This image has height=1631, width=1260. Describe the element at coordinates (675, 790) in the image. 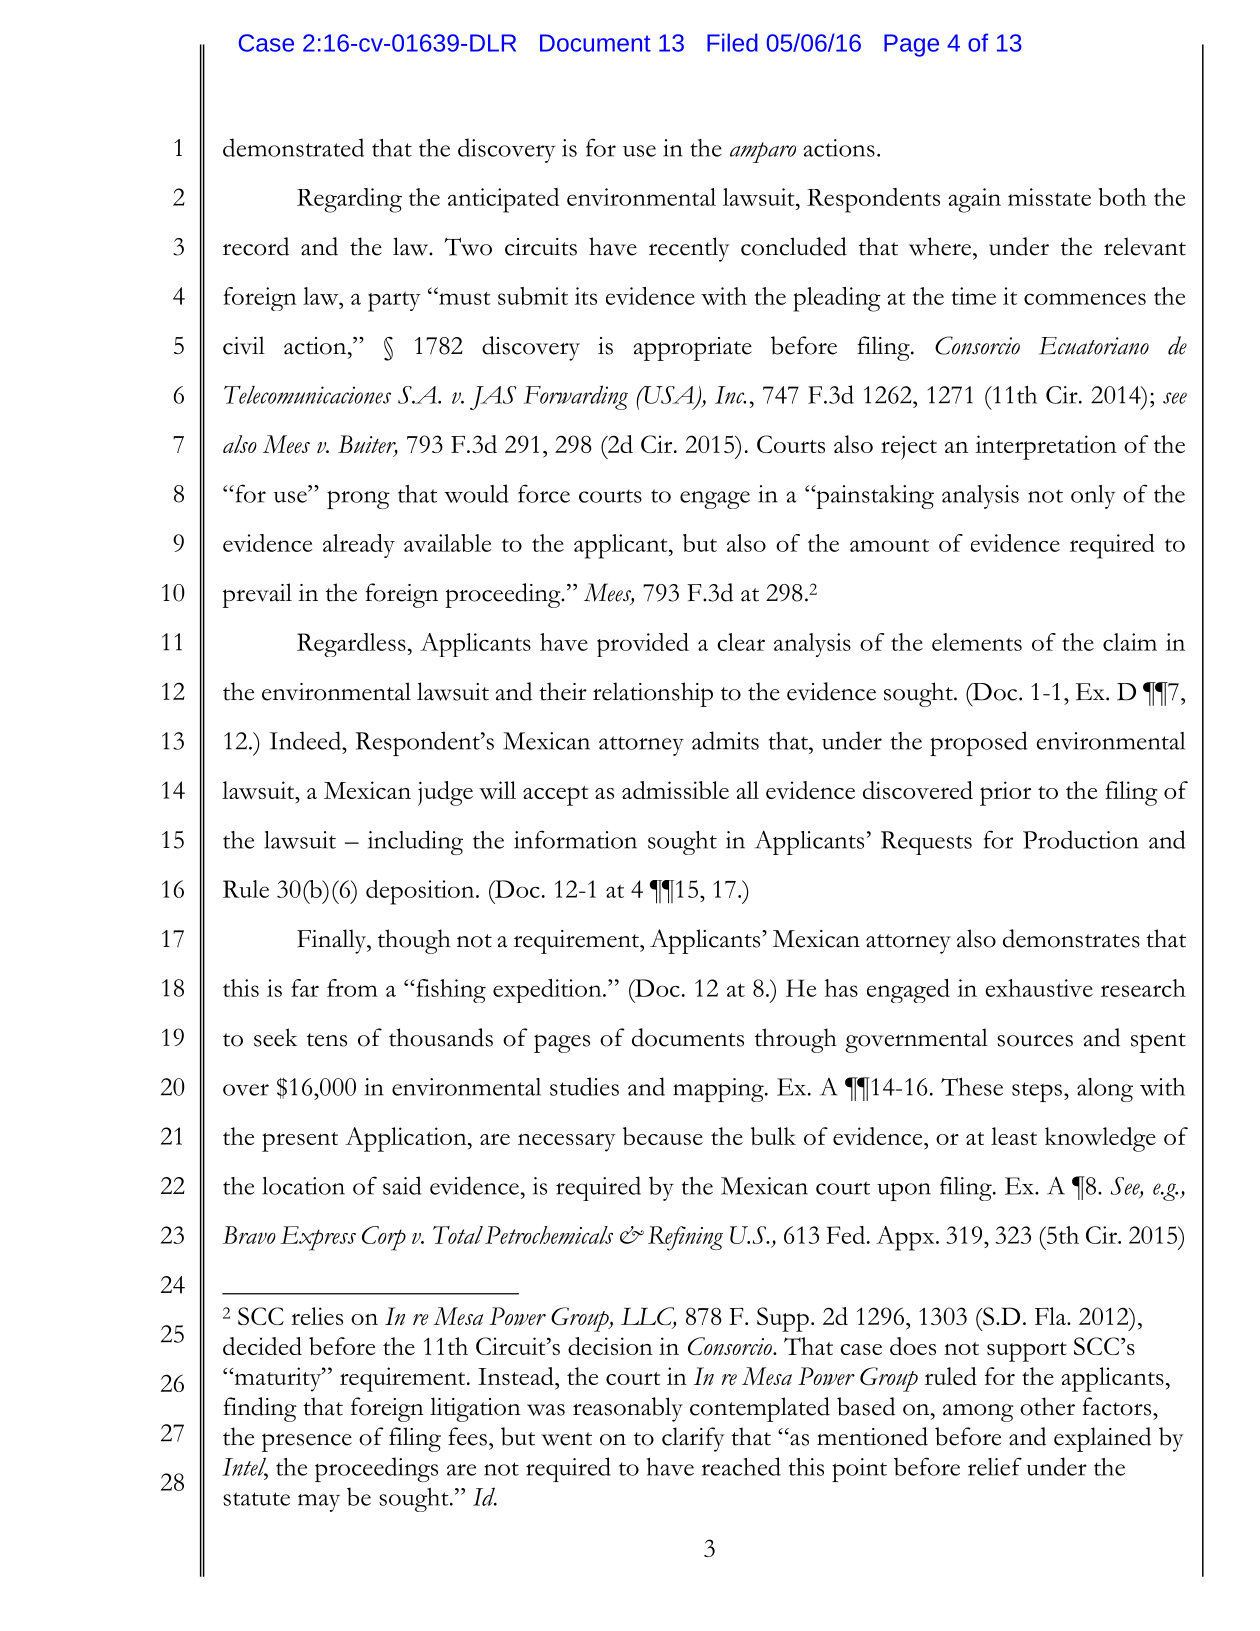

I see `admissible` at that location.
